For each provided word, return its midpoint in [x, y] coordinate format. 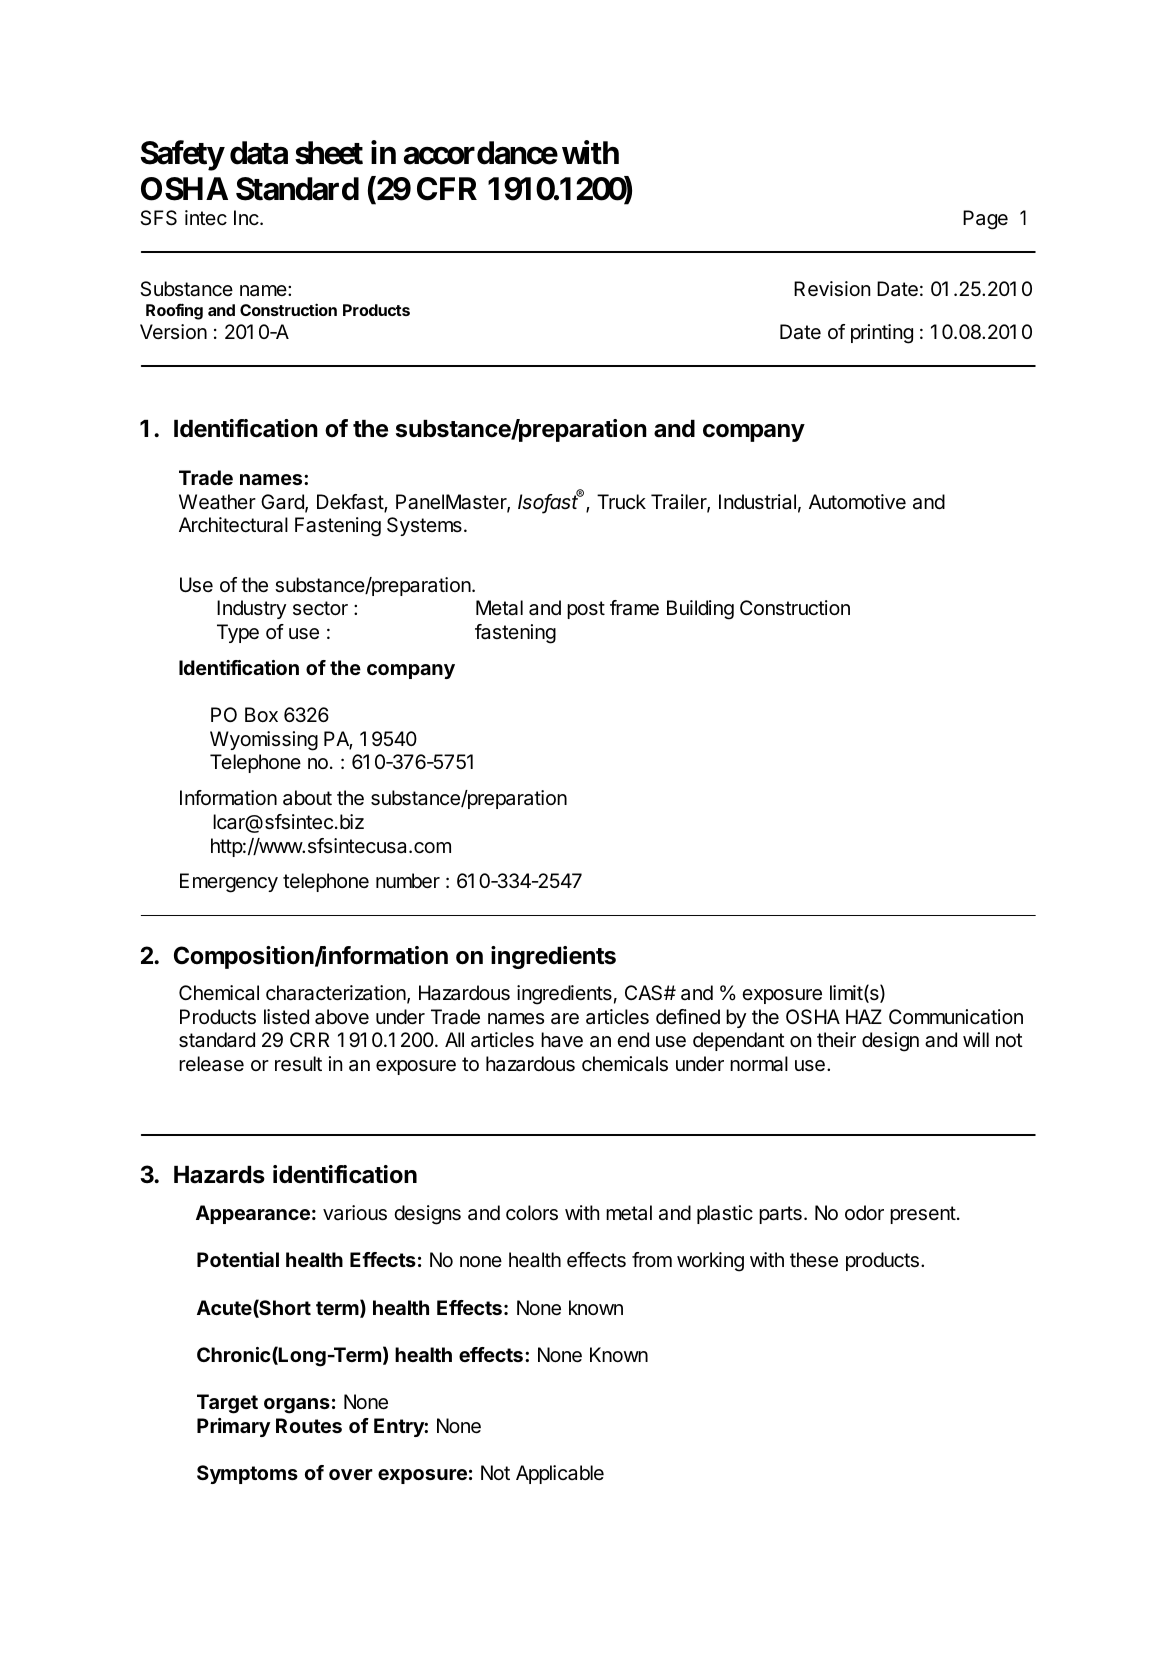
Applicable [560, 1474]
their [836, 1039]
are [565, 1019]
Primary [234, 1427]
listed [286, 1016]
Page [985, 220]
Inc [247, 217]
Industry [251, 609]
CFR [447, 189]
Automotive [857, 501]
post [586, 610]
